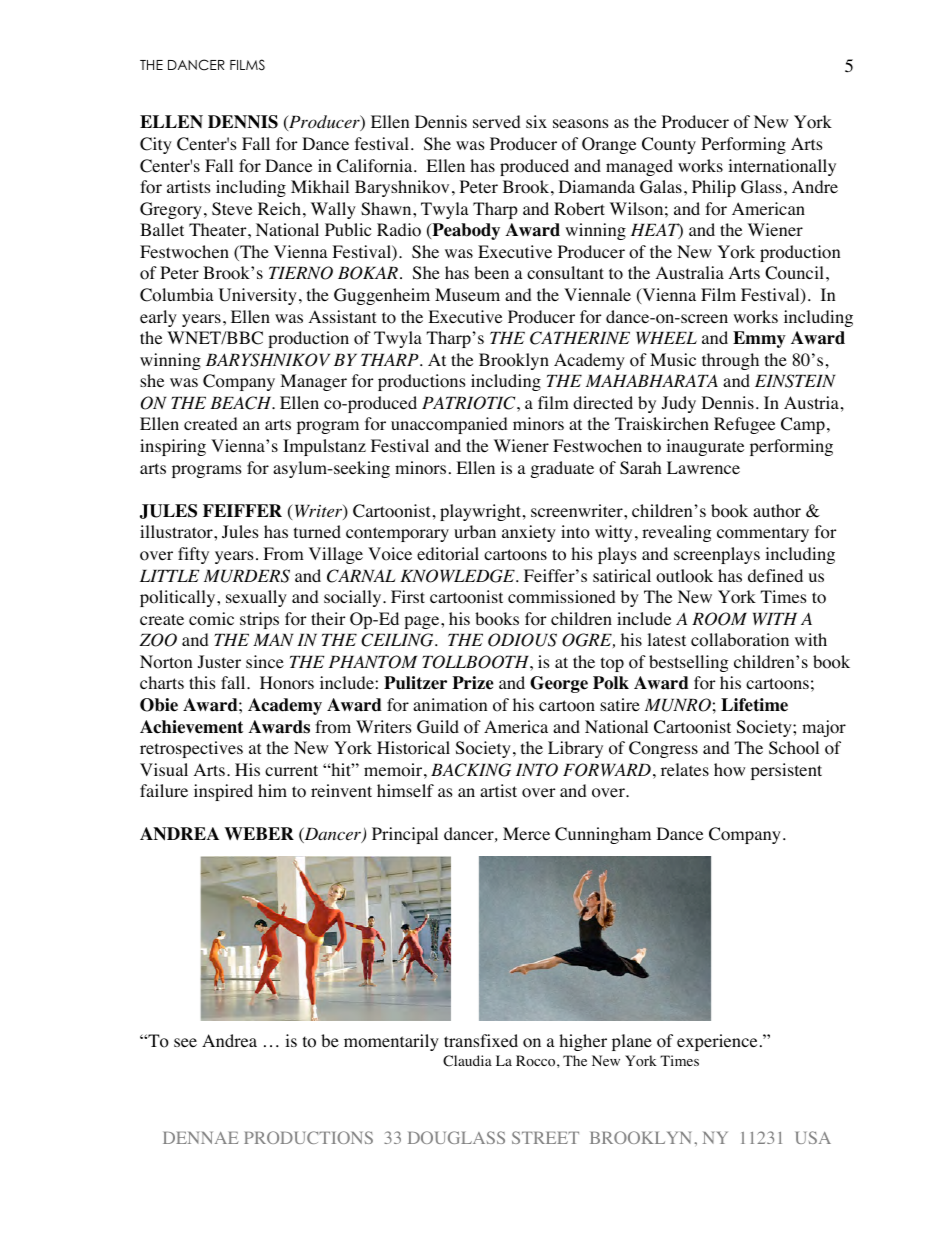 The height and width of the screenshot is (1233, 952). What do you see at coordinates (740, 640) in the screenshot?
I see `collaboration` at bounding box center [740, 640].
